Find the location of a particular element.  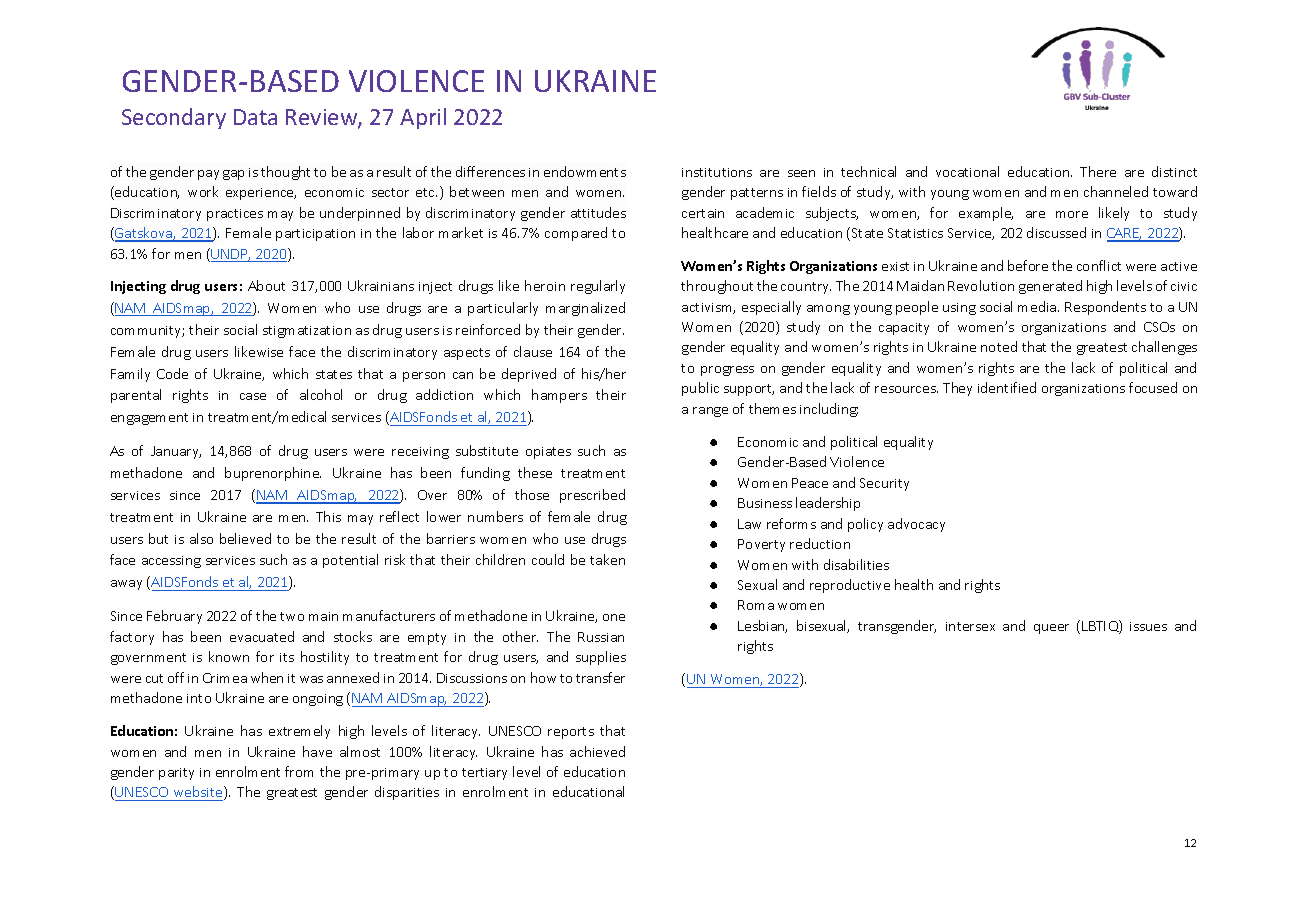

There is located at coordinates (1098, 171).
